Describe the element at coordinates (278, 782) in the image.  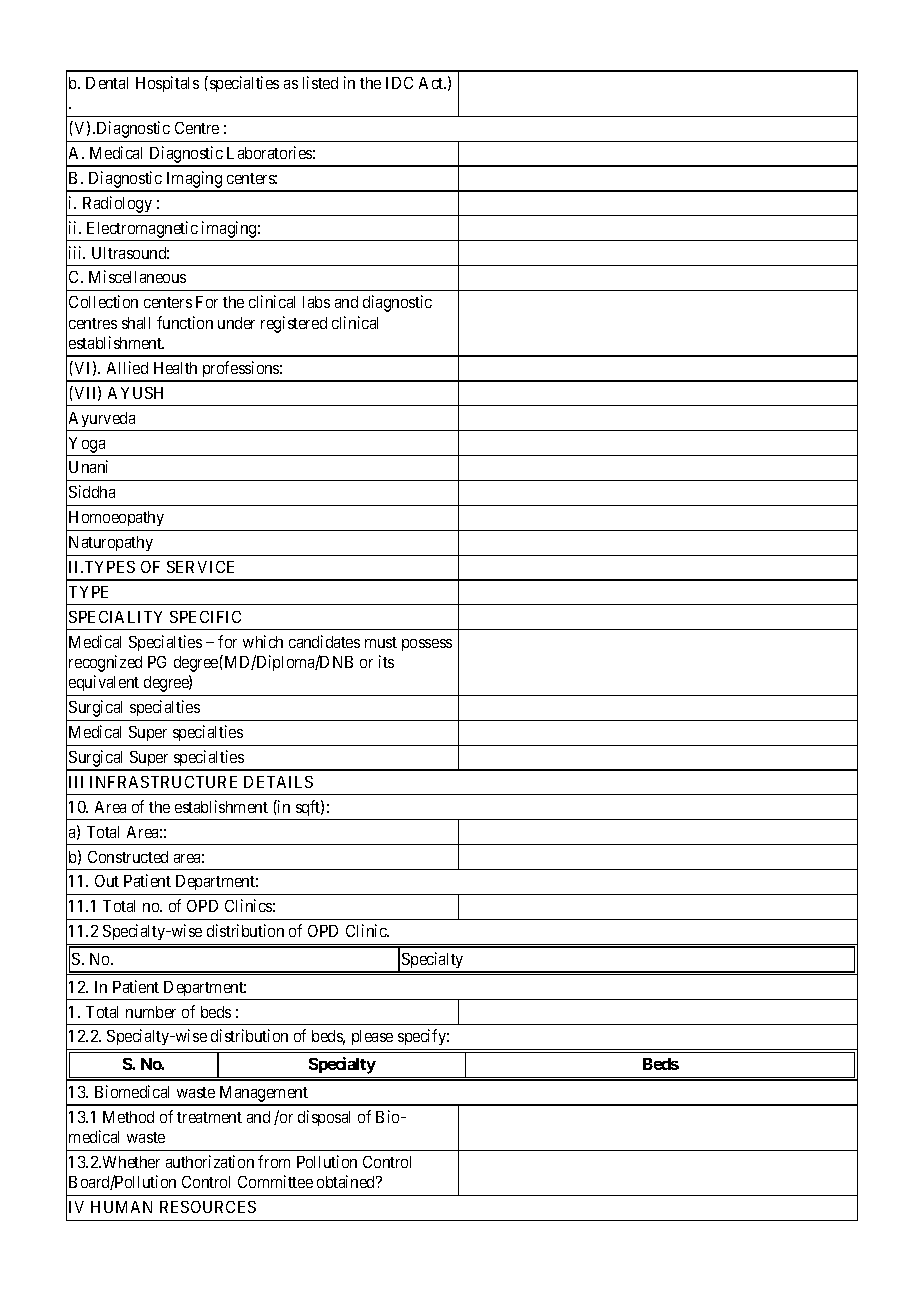
I see `DETAILS` at that location.
